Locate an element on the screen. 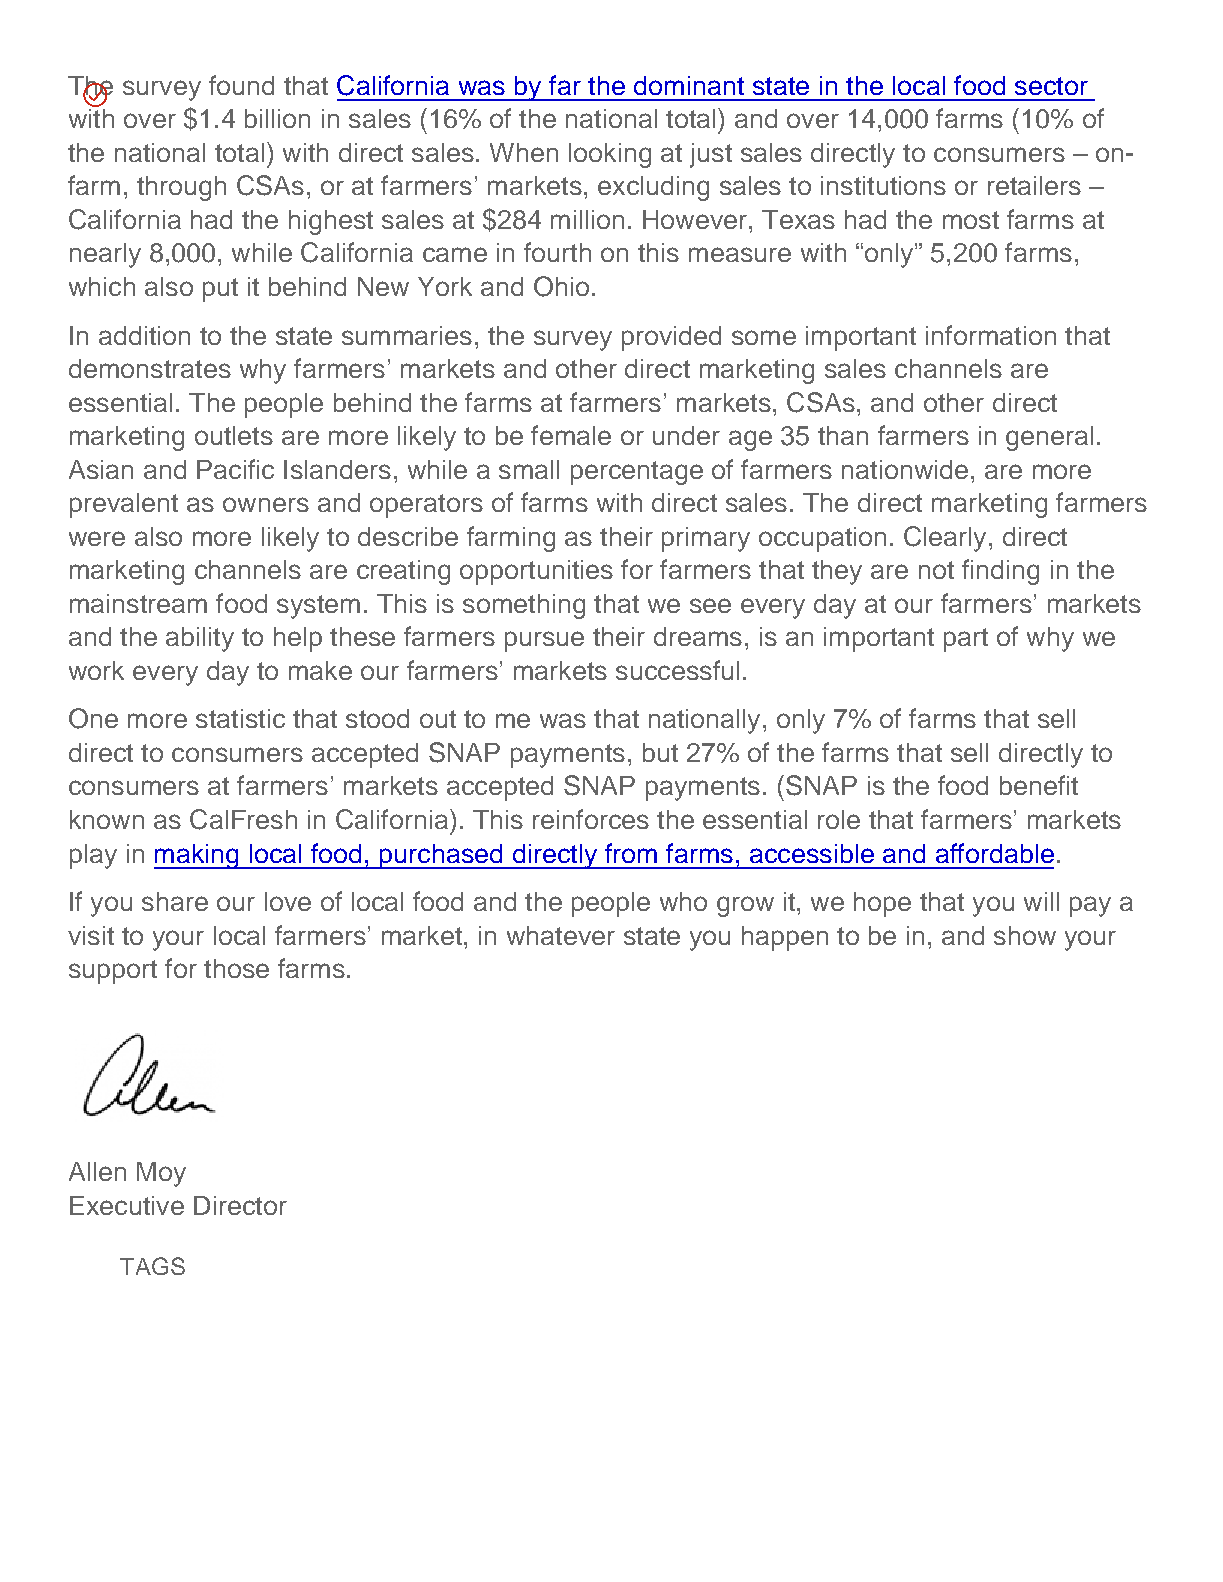 The image size is (1223, 1582). looking is located at coordinates (610, 155).
